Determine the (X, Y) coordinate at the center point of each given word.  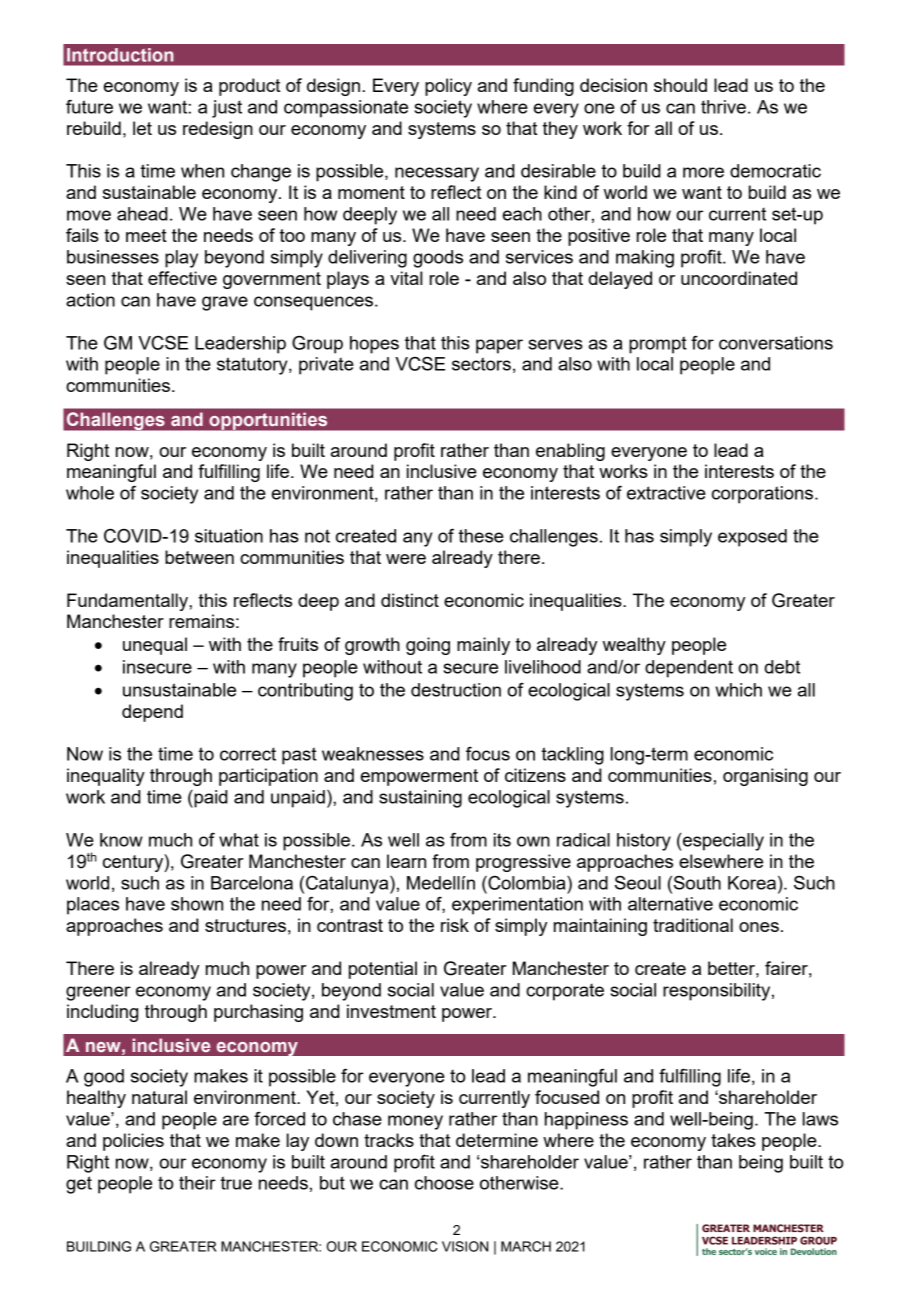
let (142, 128)
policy (448, 87)
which (738, 690)
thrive (723, 107)
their (197, 1183)
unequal (155, 646)
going (428, 646)
